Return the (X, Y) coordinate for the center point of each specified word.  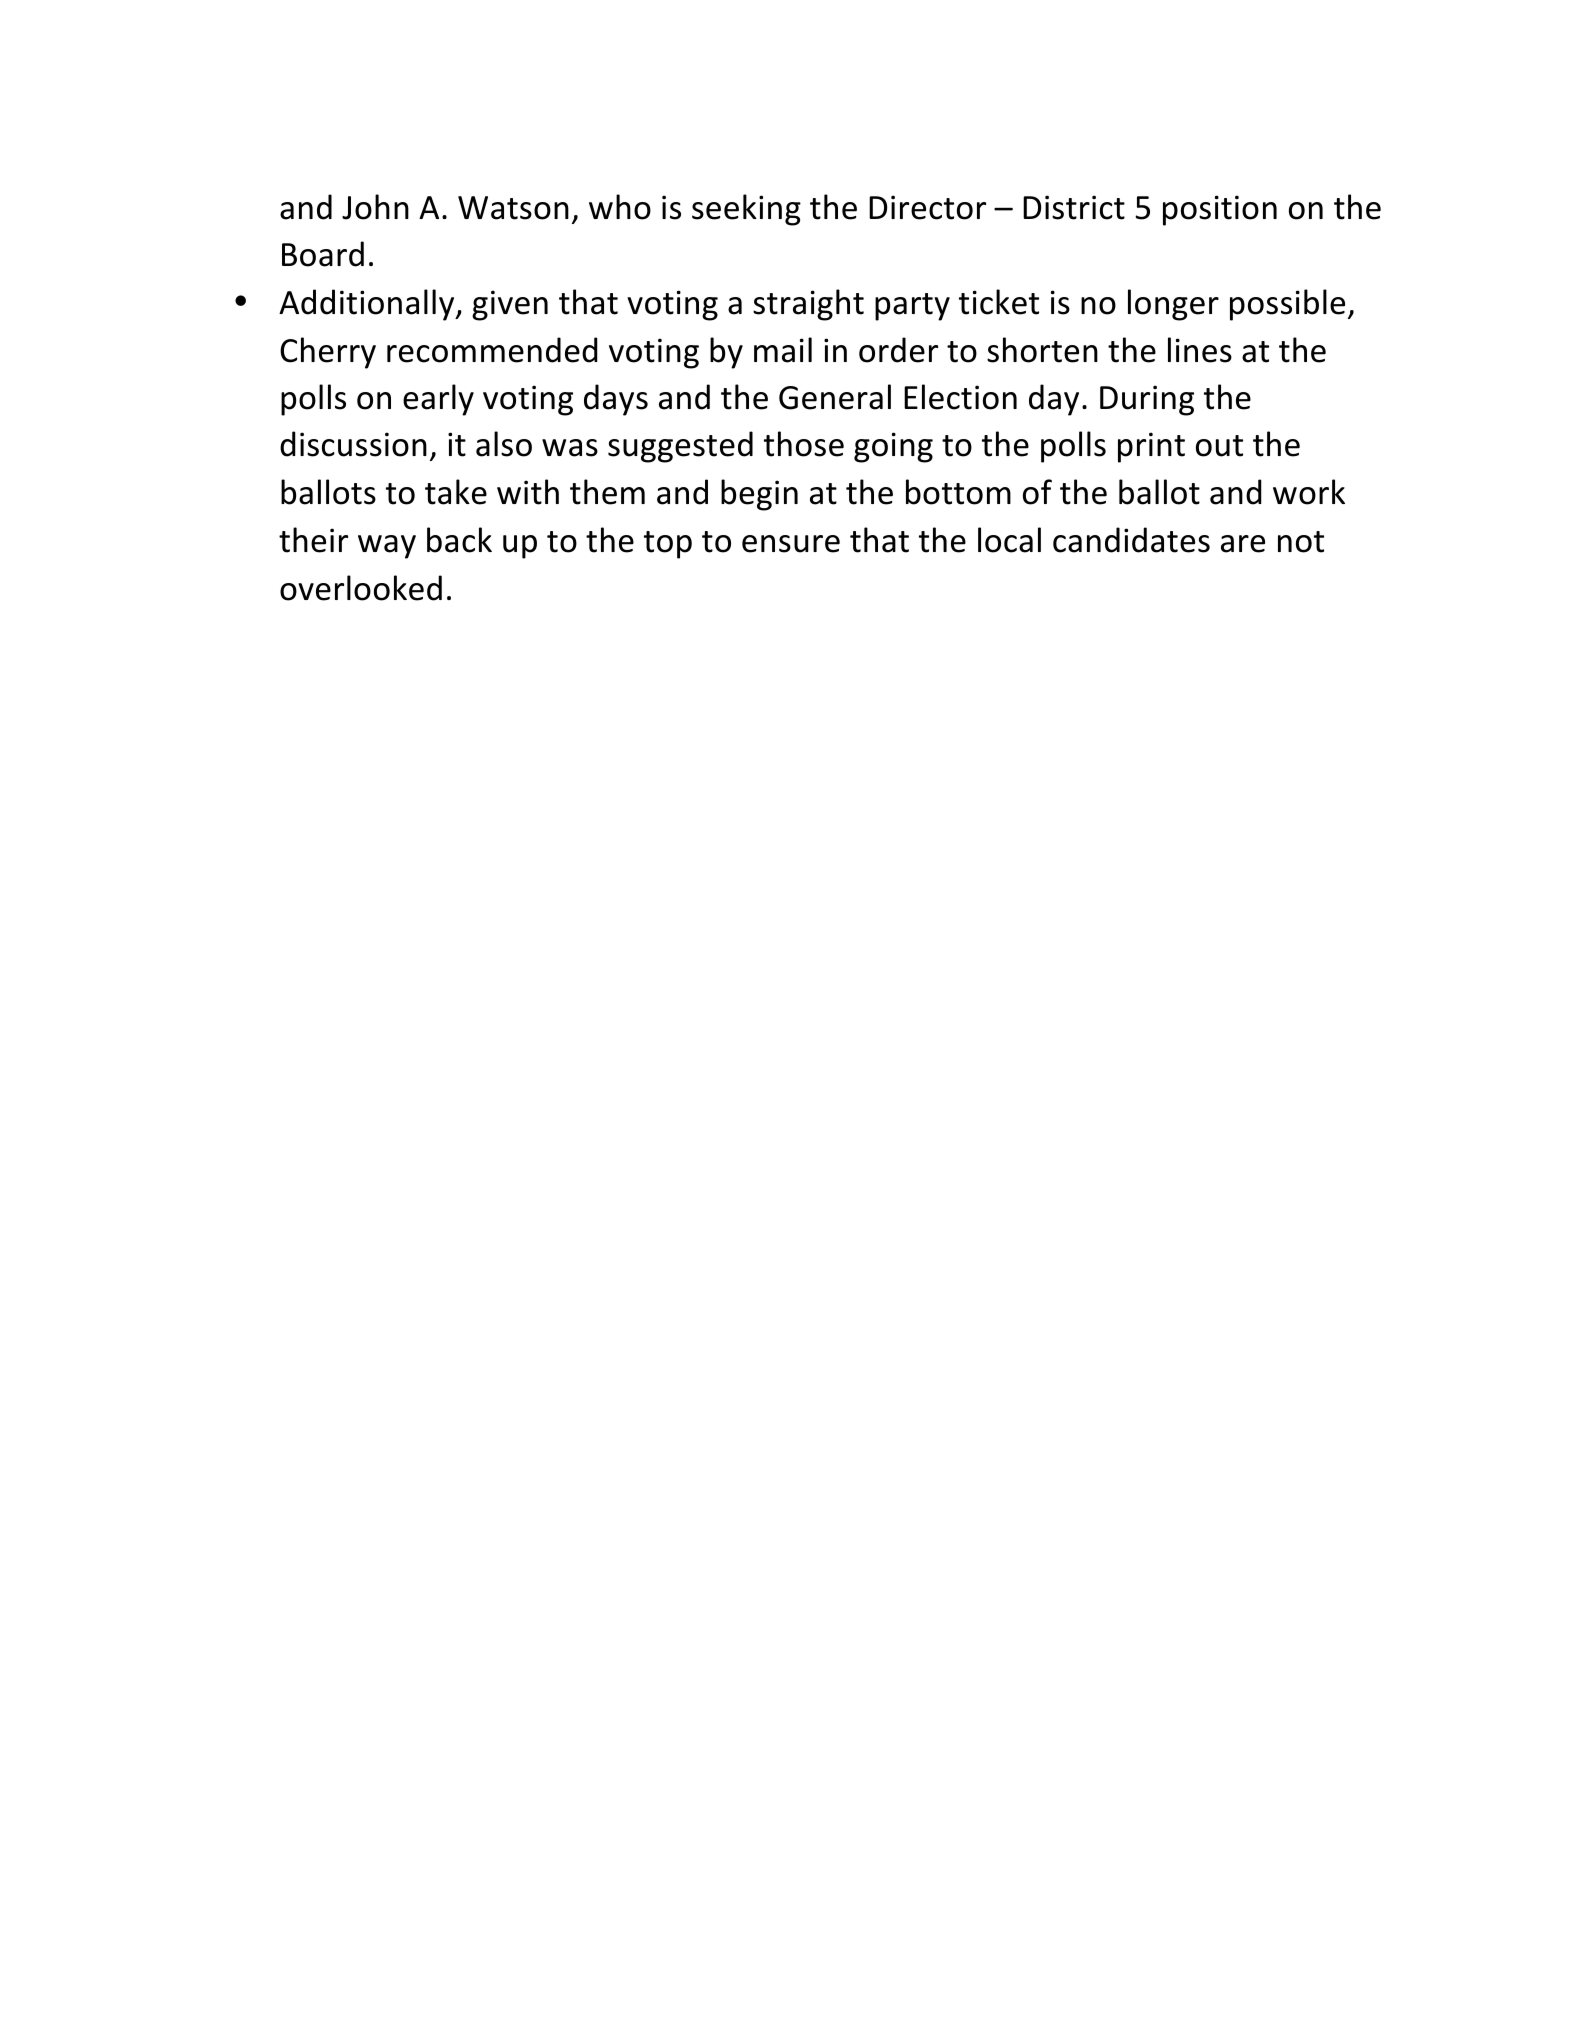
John (375, 207)
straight (808, 305)
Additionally (368, 305)
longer (1173, 305)
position (1220, 210)
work (1309, 492)
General (835, 397)
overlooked (361, 588)
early (438, 400)
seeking (746, 210)
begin (759, 495)
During (1147, 400)
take (456, 492)
